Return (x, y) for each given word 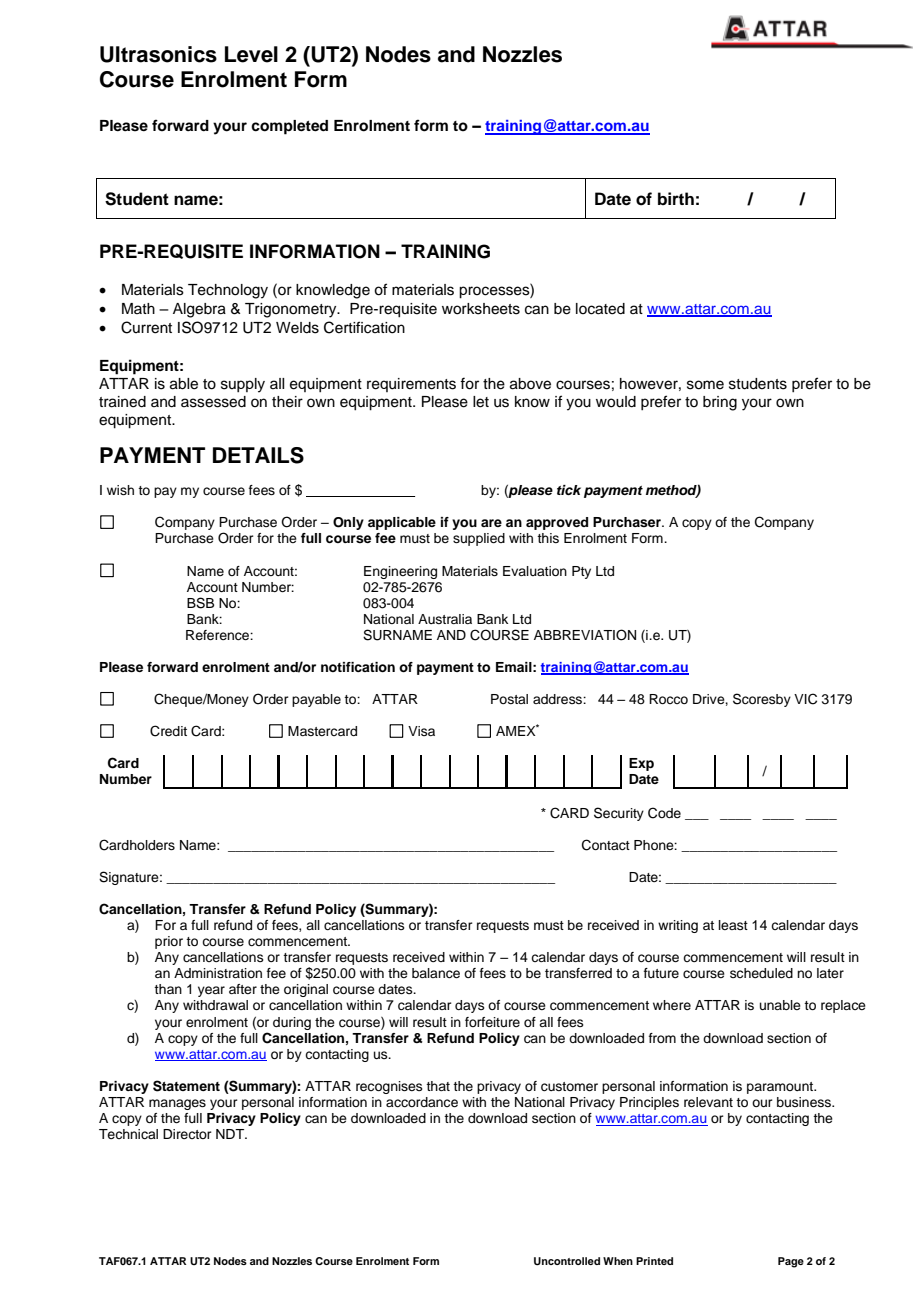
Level (251, 54)
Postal (509, 699)
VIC (805, 699)
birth (676, 198)
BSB (200, 603)
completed (289, 127)
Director (187, 1134)
